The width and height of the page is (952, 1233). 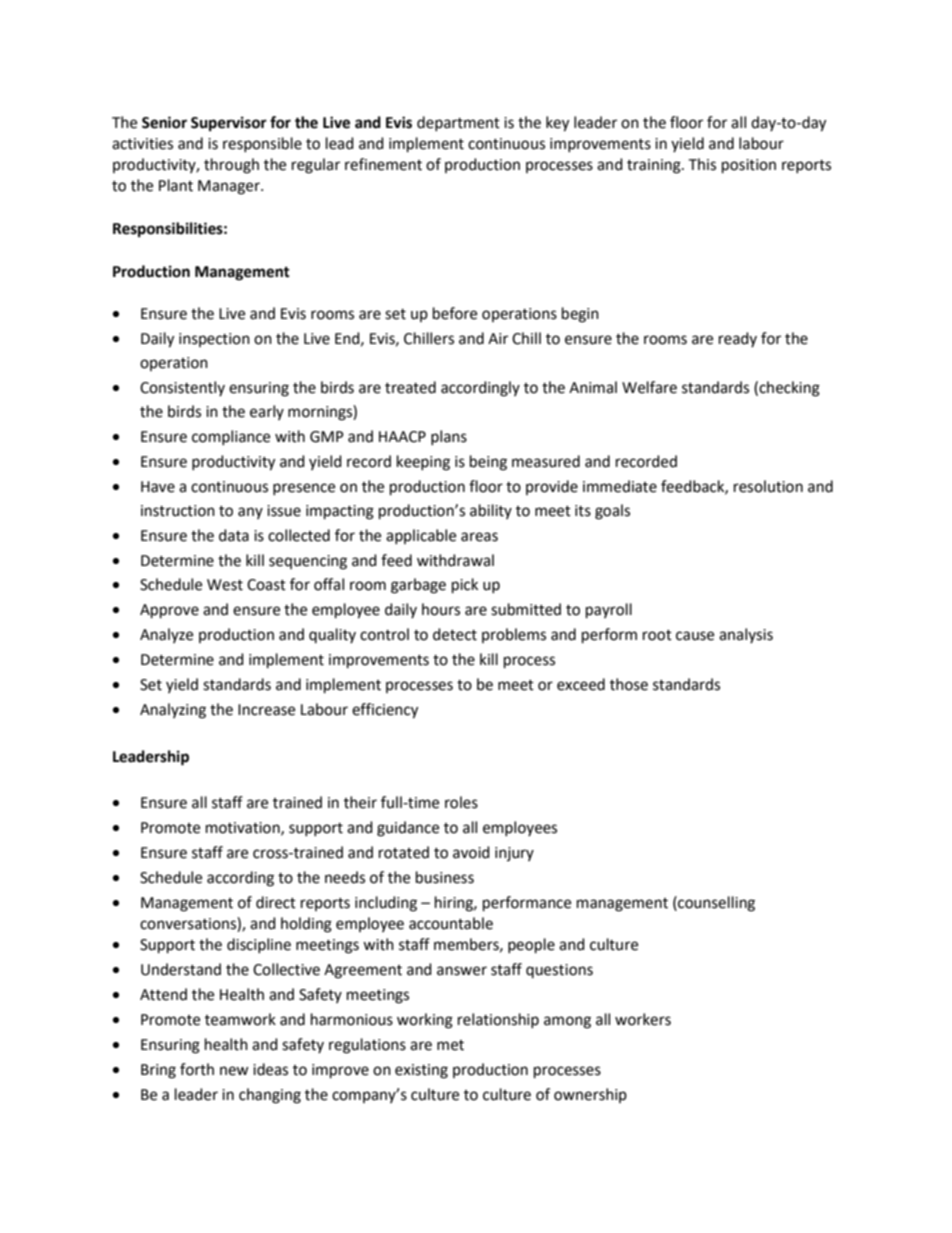 What do you see at coordinates (182, 388) in the page?
I see `Consistently` at bounding box center [182, 388].
